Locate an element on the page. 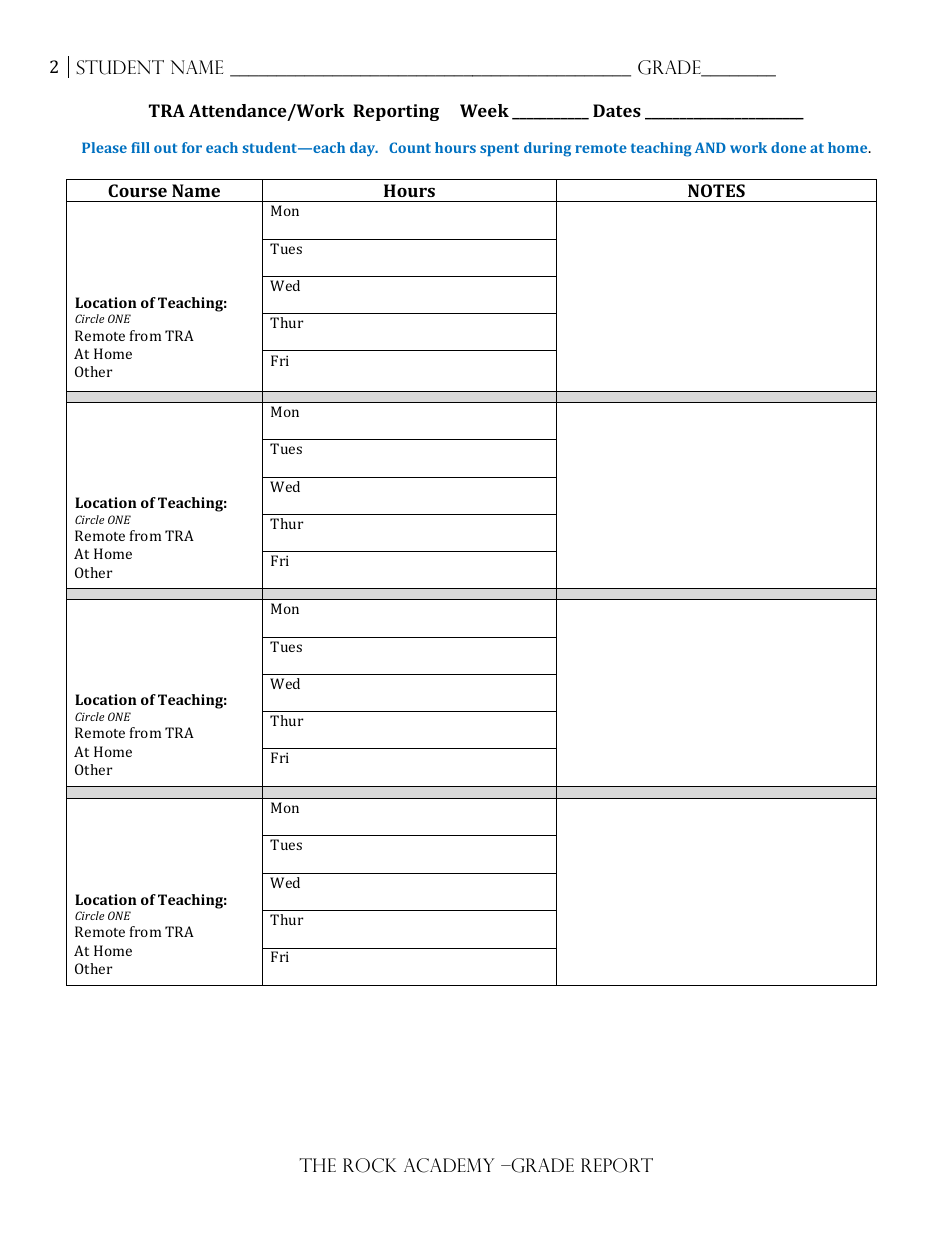 The height and width of the page is (1233, 952). Course is located at coordinates (137, 190).
